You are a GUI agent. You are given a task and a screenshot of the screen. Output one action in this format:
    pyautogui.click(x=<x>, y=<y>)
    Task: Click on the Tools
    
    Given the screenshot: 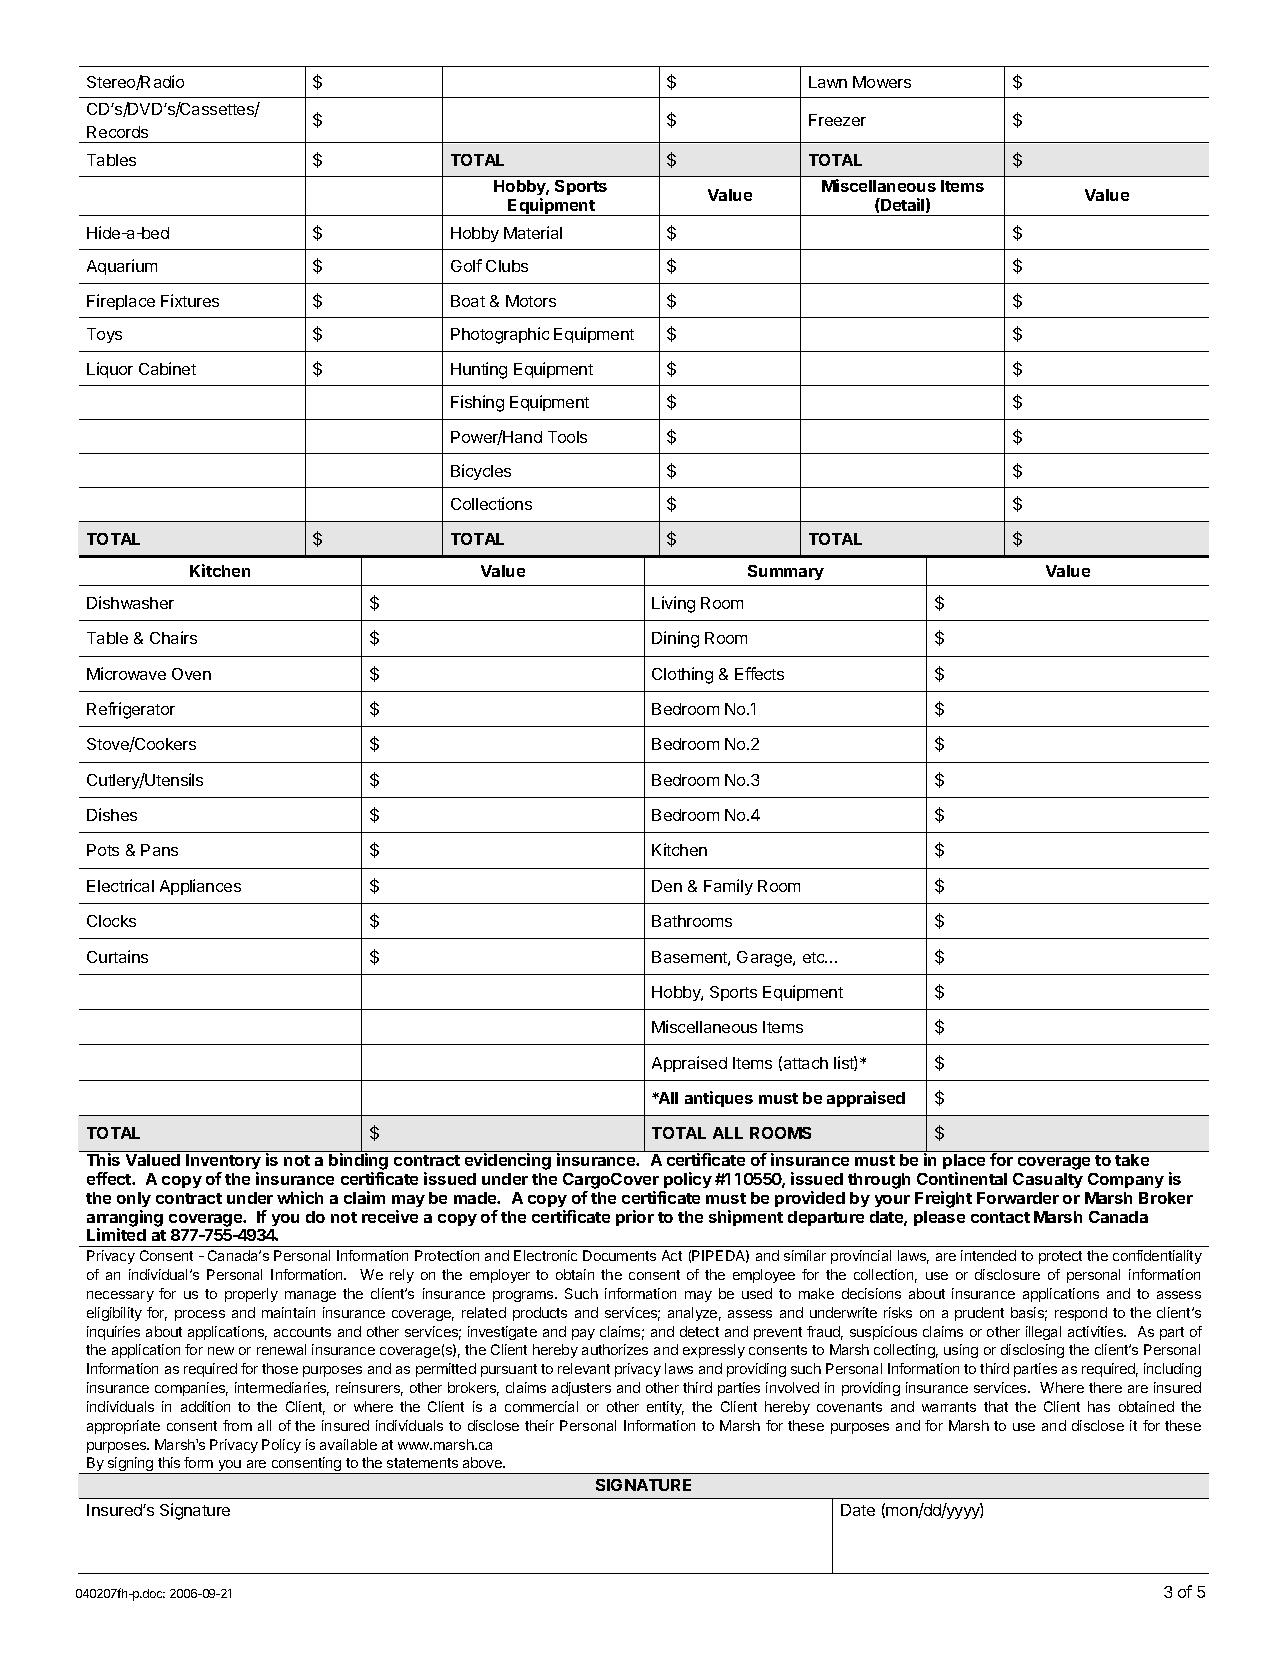 What is the action you would take?
    pyautogui.click(x=567, y=437)
